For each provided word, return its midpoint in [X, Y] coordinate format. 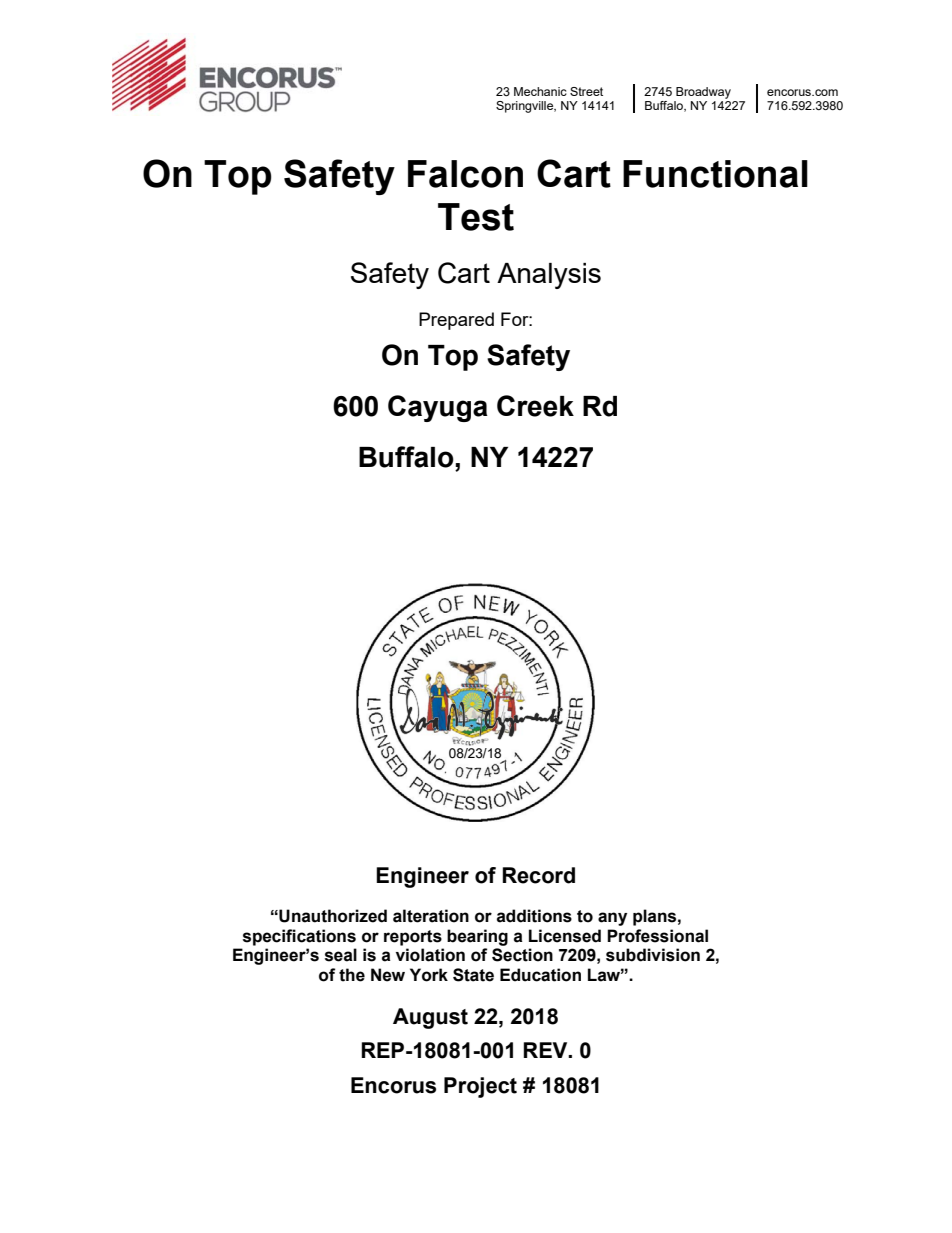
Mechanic [540, 91]
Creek [535, 406]
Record [538, 875]
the [352, 975]
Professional [657, 936]
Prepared [456, 321]
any [612, 919]
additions [534, 916]
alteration [431, 916]
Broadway [703, 93]
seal [341, 955]
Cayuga [438, 408]
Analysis [549, 276]
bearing [477, 937]
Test [476, 217]
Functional [715, 174]
